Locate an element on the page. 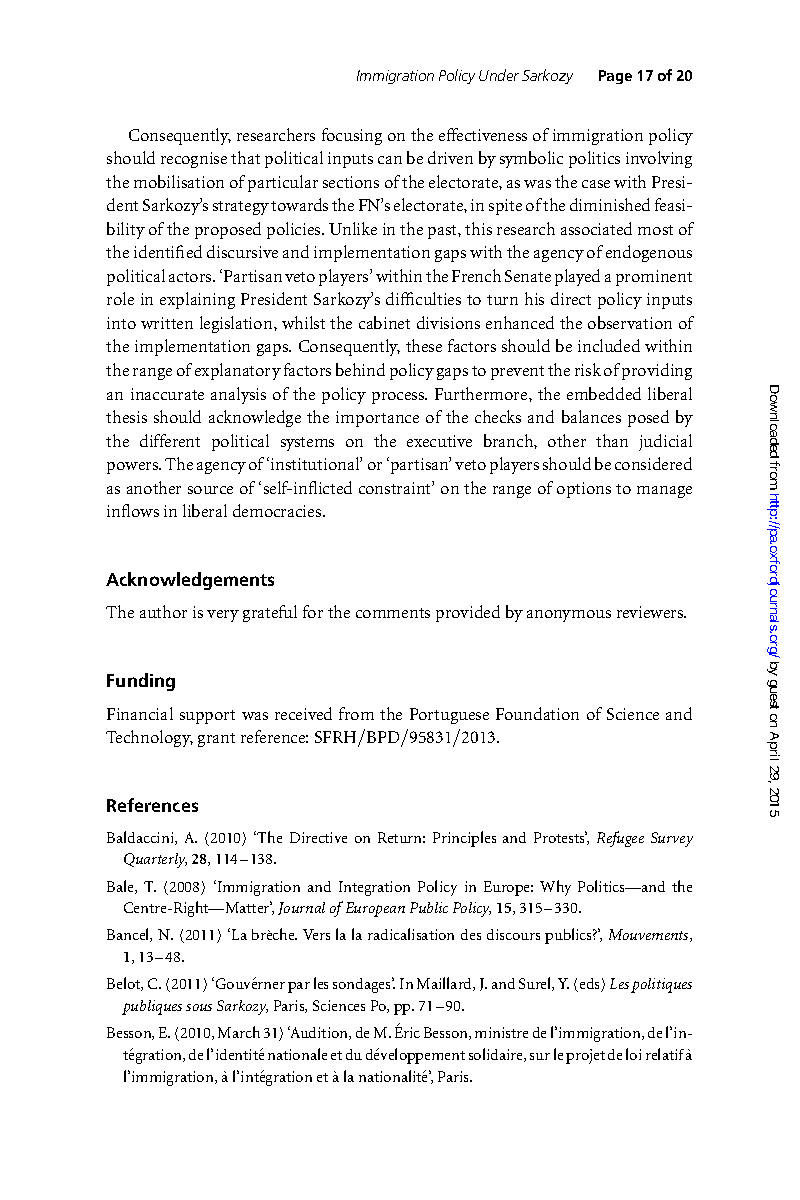  support is located at coordinates (207, 717).
